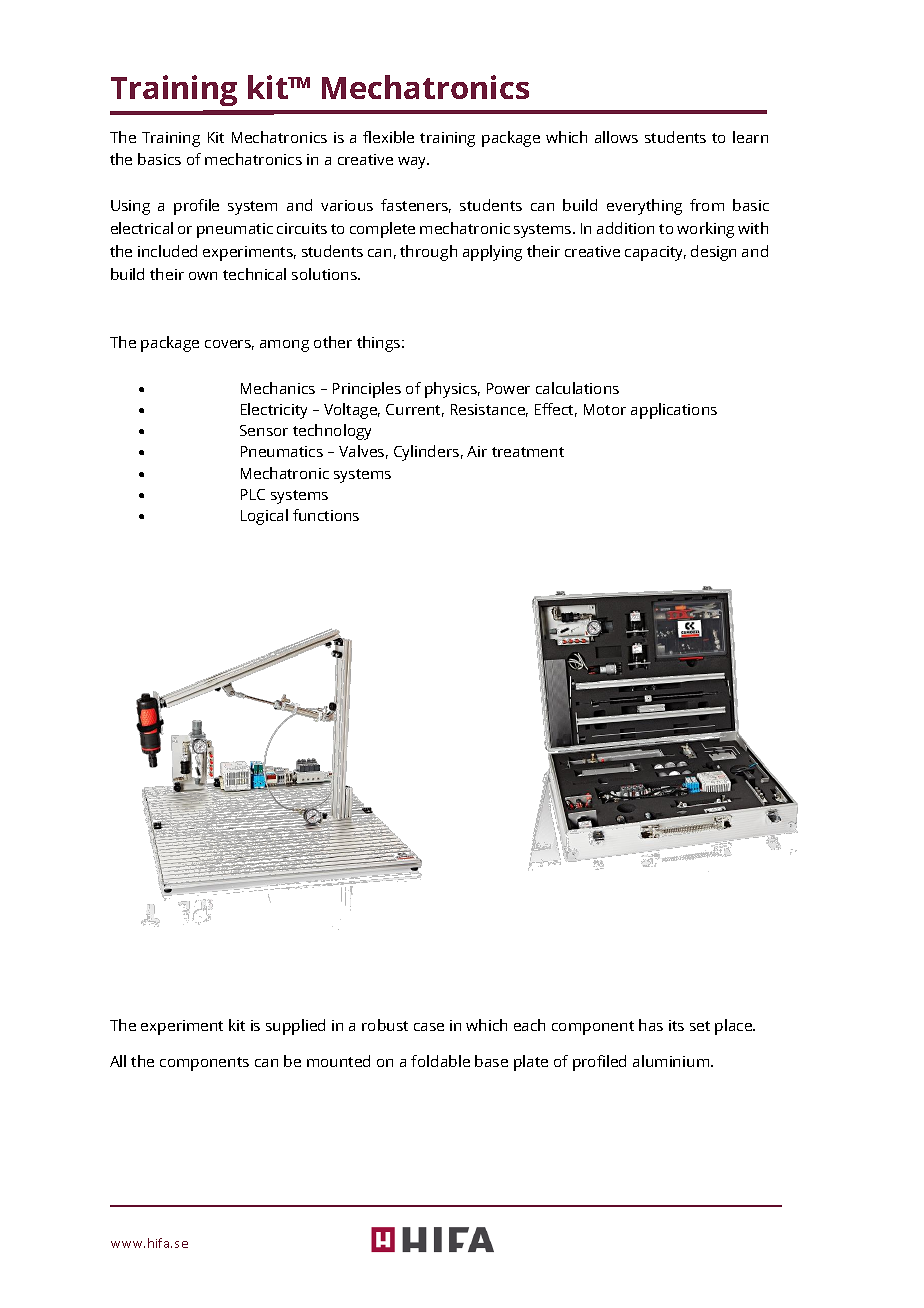  Describe the element at coordinates (477, 451) in the page. I see `Air` at that location.
